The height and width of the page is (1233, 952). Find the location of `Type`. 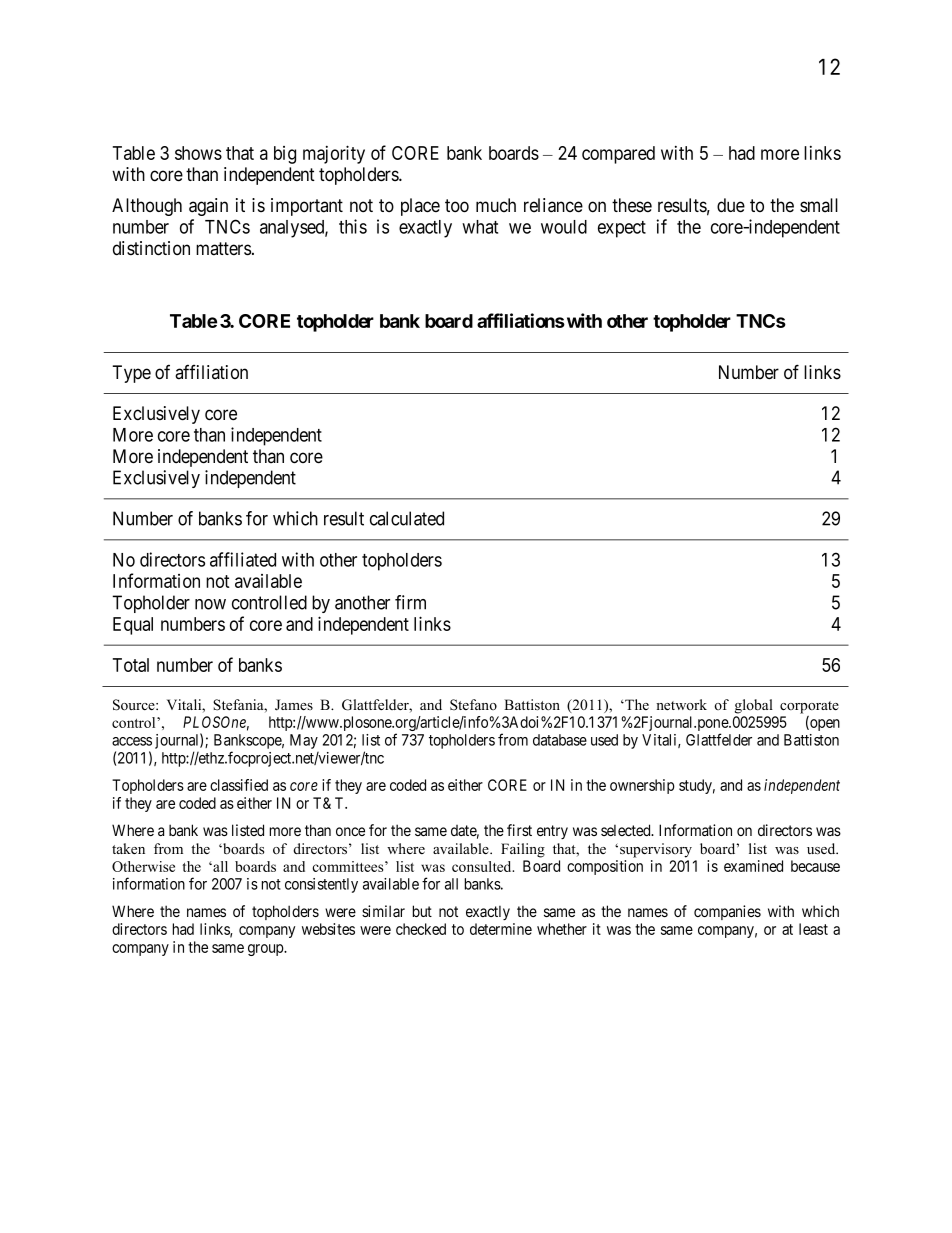

Type is located at coordinates (131, 374).
